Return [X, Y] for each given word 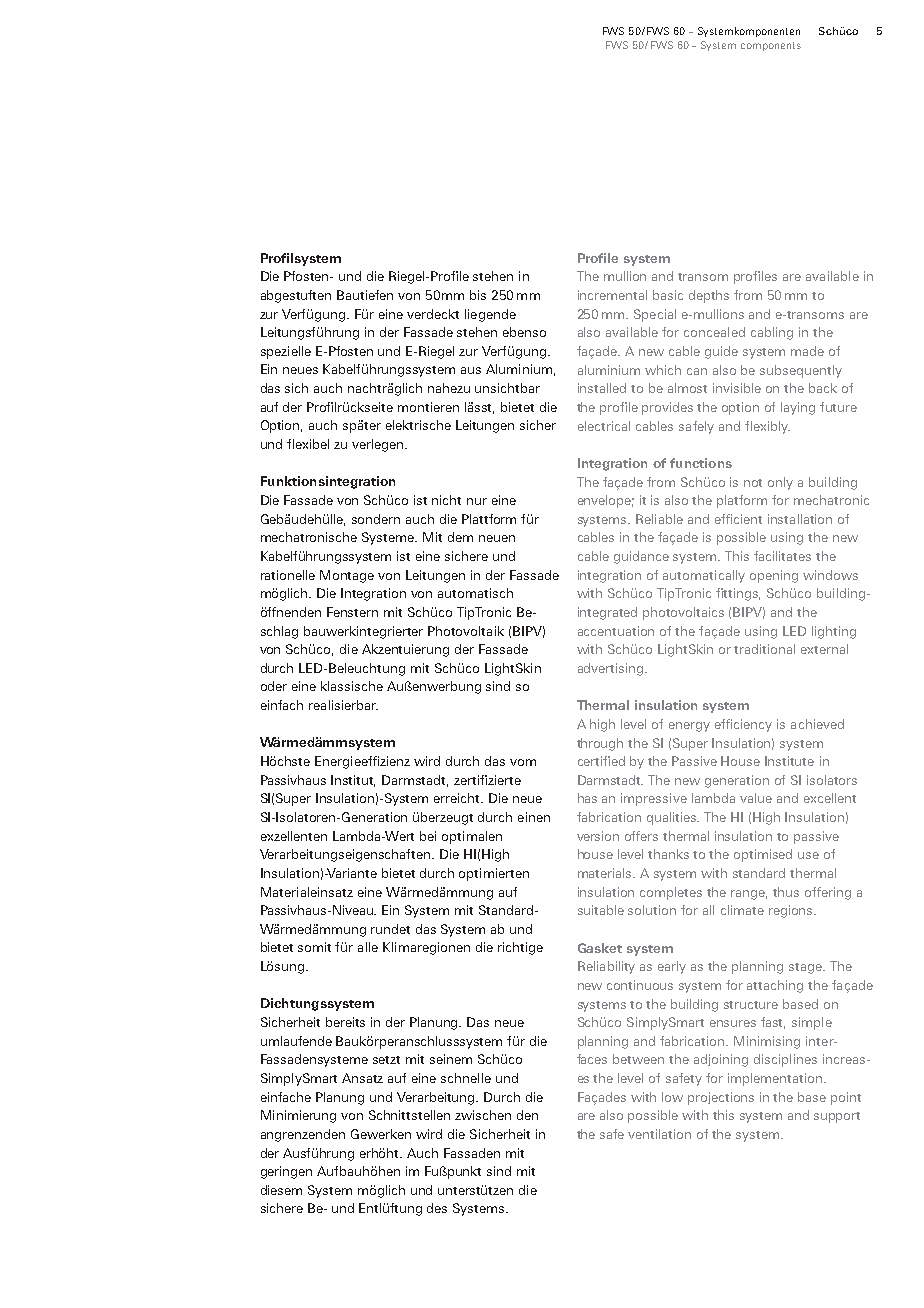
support [837, 1117]
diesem [281, 1190]
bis [478, 295]
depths [709, 296]
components [771, 46]
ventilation [659, 1134]
